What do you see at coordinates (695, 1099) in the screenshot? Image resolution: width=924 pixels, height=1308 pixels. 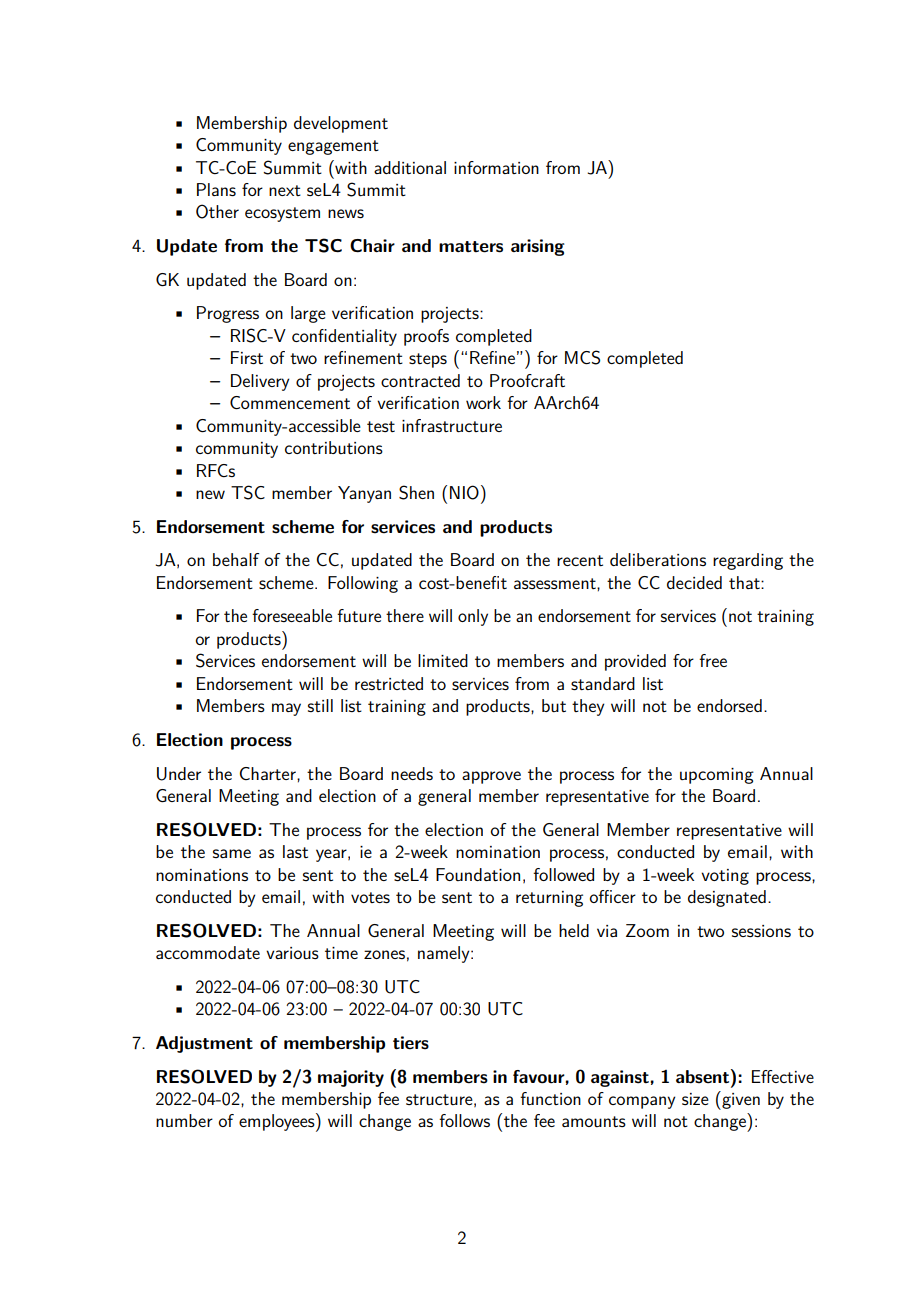 I see `size` at bounding box center [695, 1099].
